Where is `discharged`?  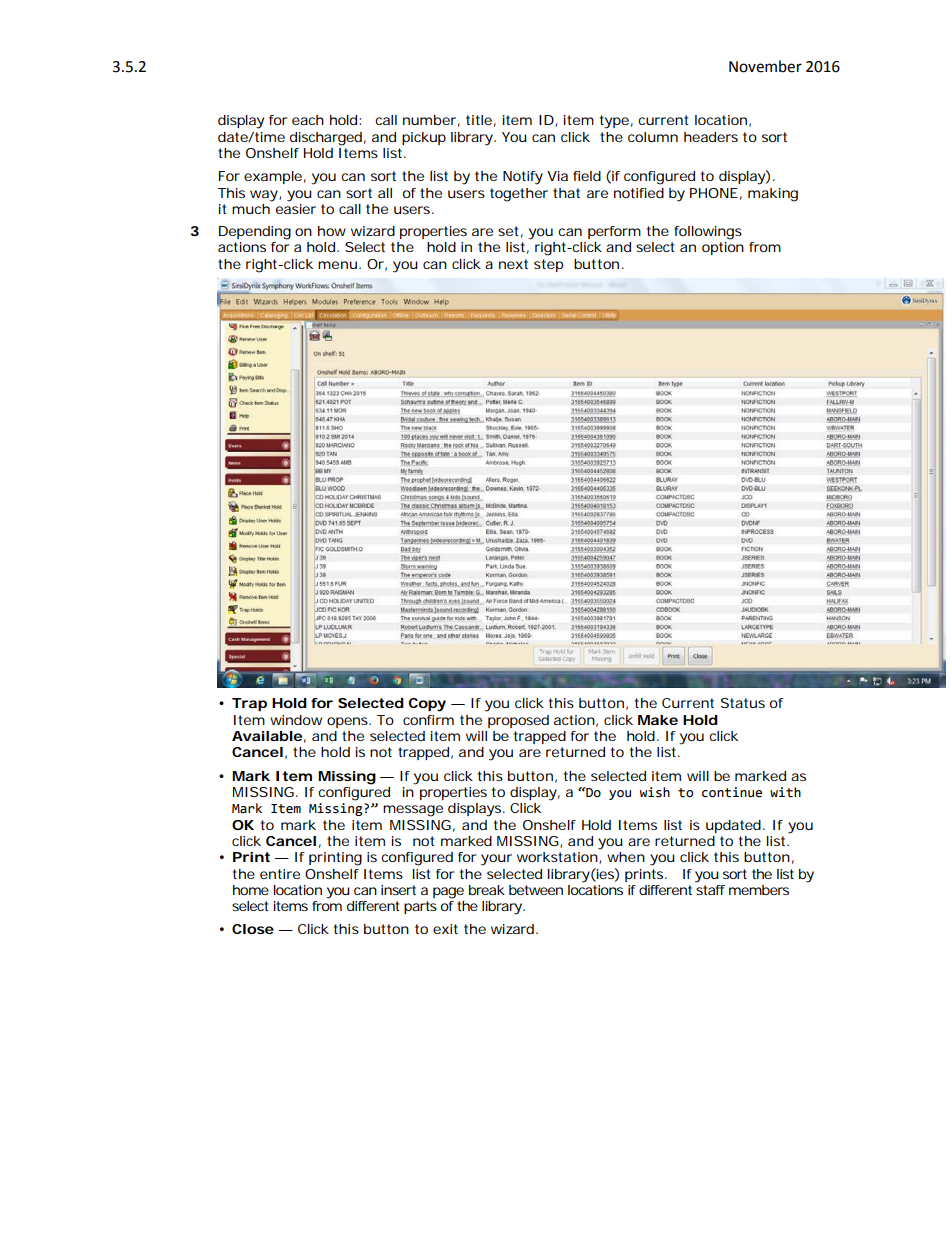
discharged is located at coordinates (326, 139).
